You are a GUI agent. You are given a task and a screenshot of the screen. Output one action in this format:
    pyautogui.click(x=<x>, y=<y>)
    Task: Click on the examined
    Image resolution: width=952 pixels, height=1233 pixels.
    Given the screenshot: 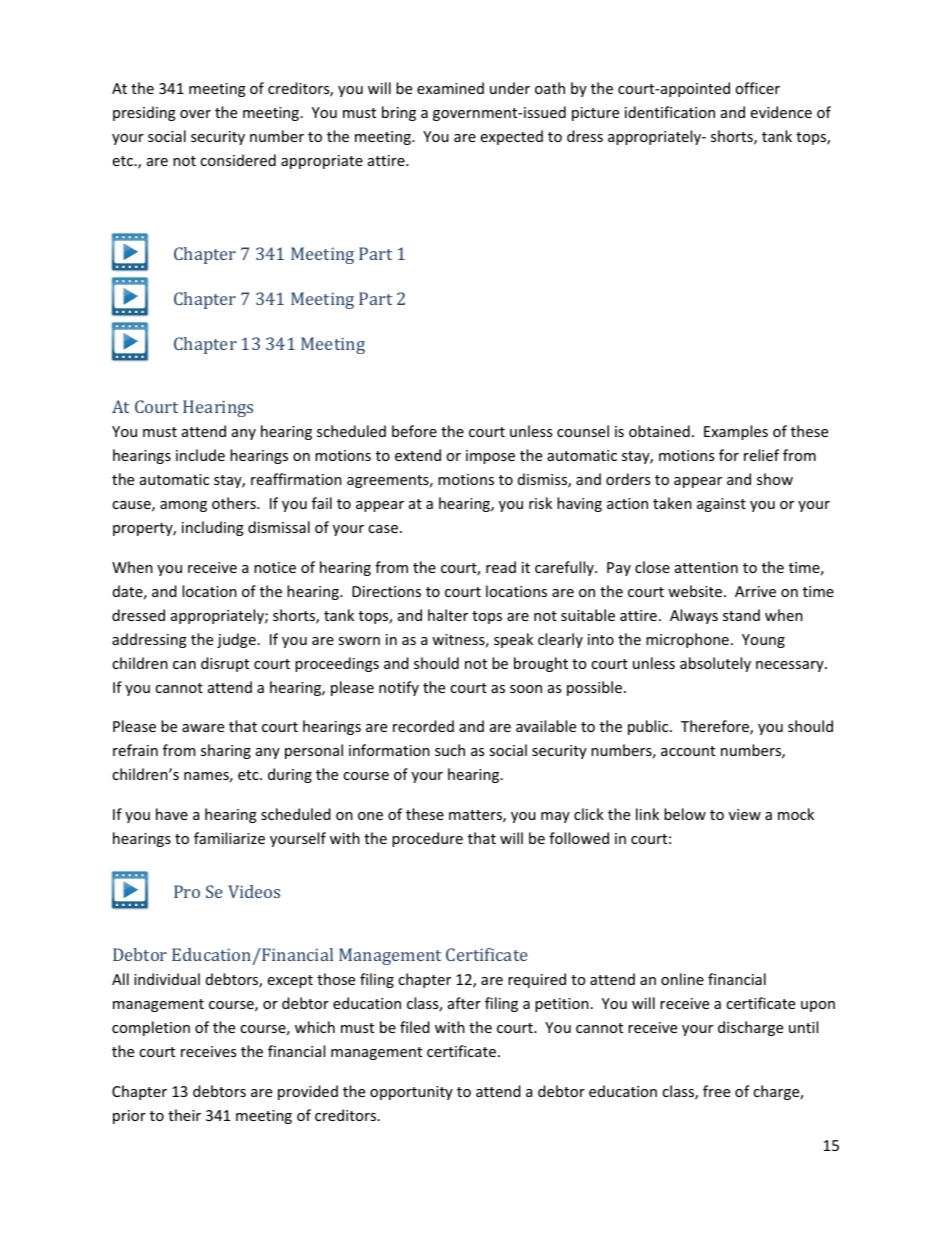 What is the action you would take?
    pyautogui.click(x=450, y=88)
